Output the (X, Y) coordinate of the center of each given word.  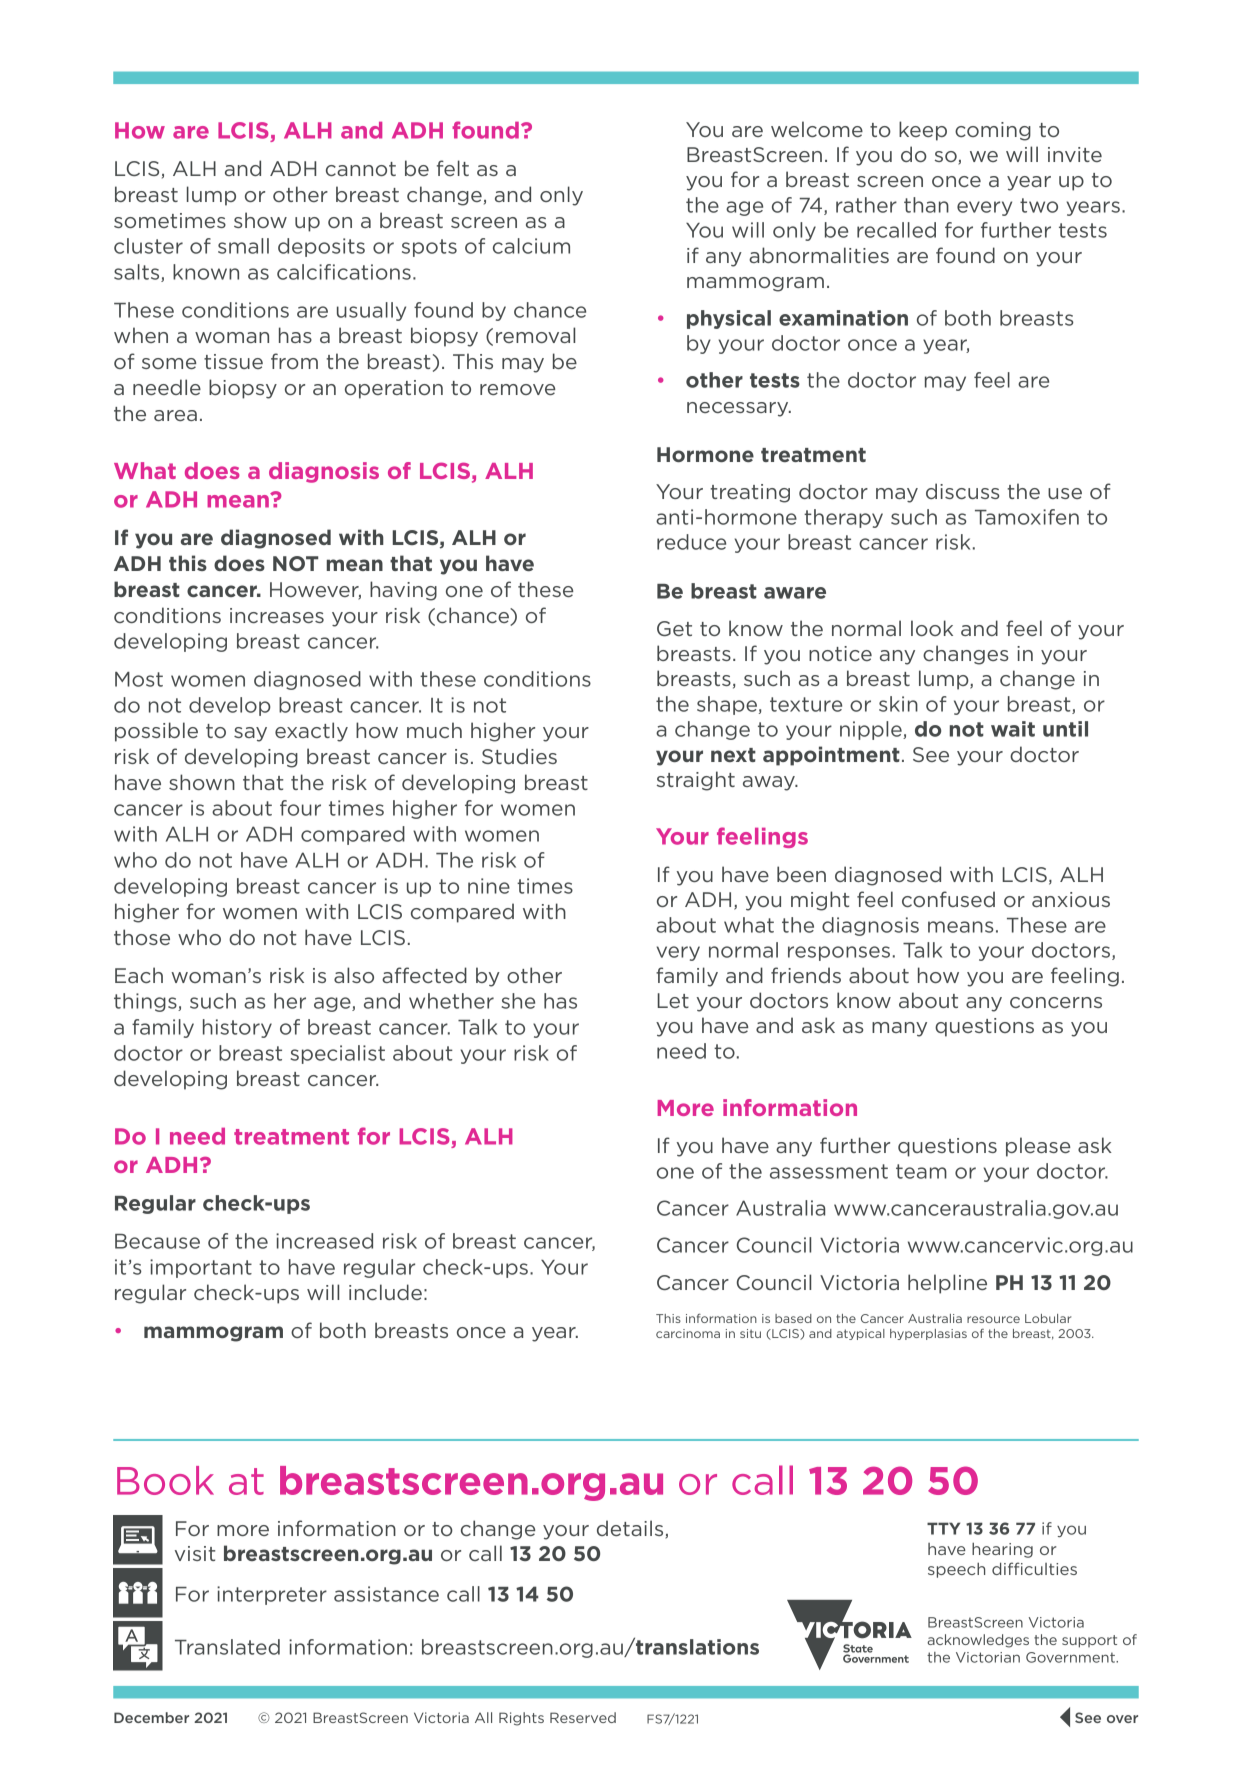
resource (993, 1319)
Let (673, 1000)
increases (277, 615)
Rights (521, 1719)
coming (993, 131)
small (243, 246)
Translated (227, 1647)
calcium (531, 246)
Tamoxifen (1027, 517)
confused (948, 899)
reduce (691, 542)
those (142, 937)
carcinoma (688, 1333)
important (201, 1268)
